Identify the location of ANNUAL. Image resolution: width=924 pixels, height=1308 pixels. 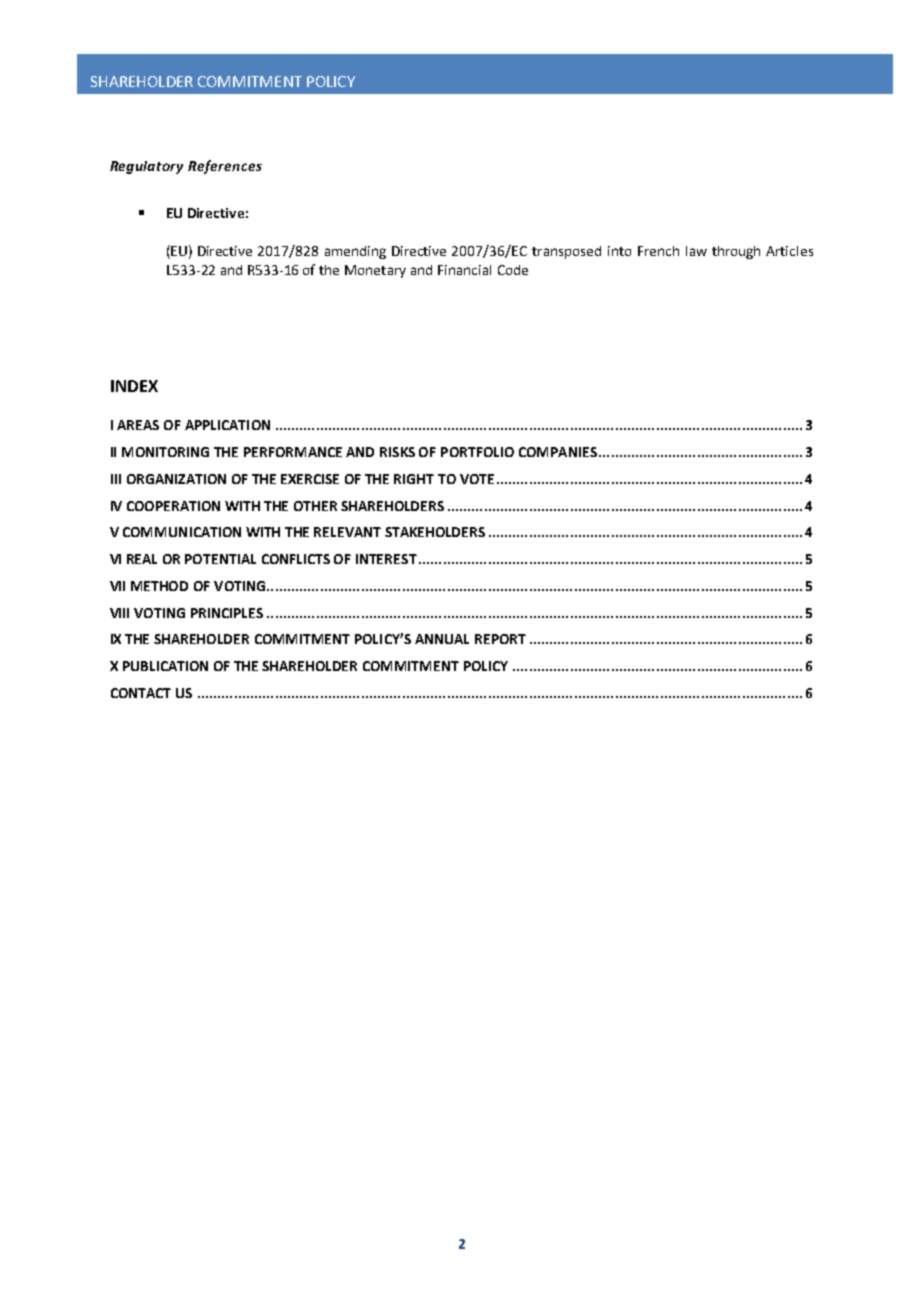
(442, 639).
